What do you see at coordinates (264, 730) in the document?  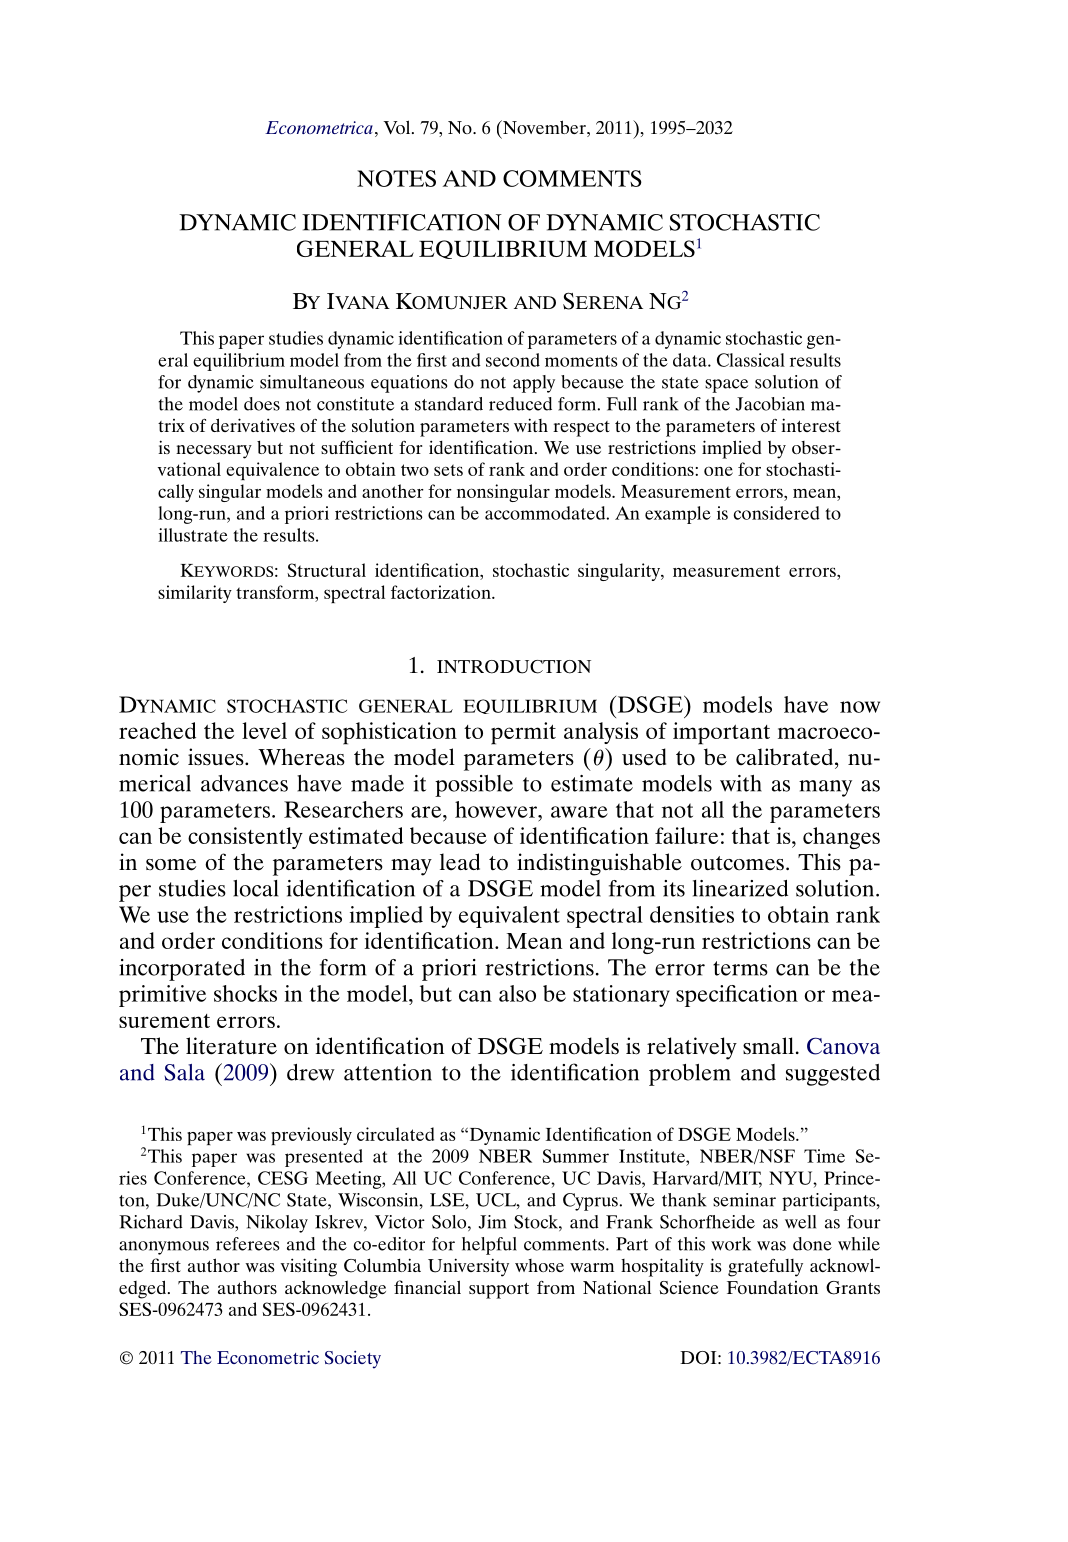 I see `level` at bounding box center [264, 730].
